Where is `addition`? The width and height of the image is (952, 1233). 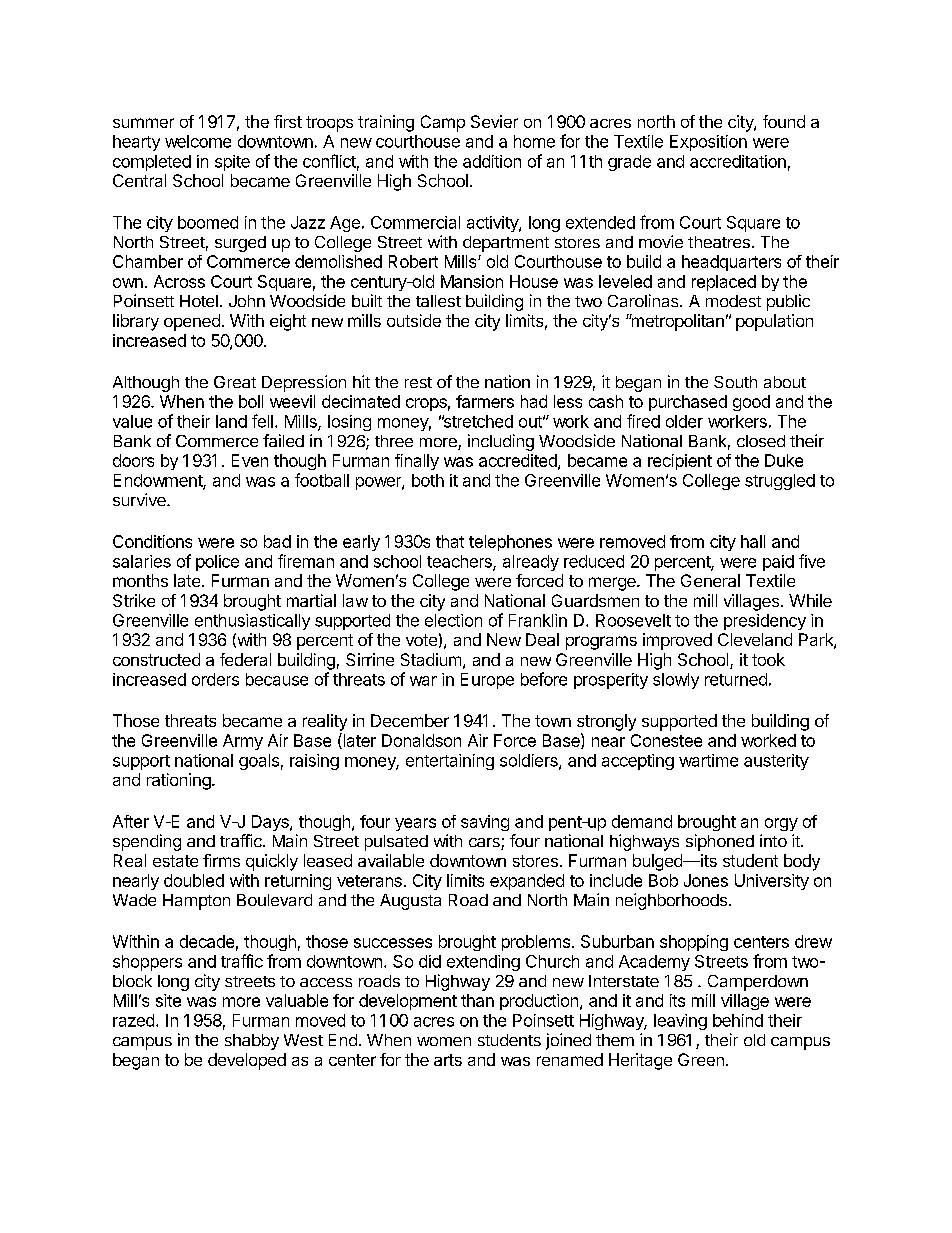
addition is located at coordinates (492, 161).
